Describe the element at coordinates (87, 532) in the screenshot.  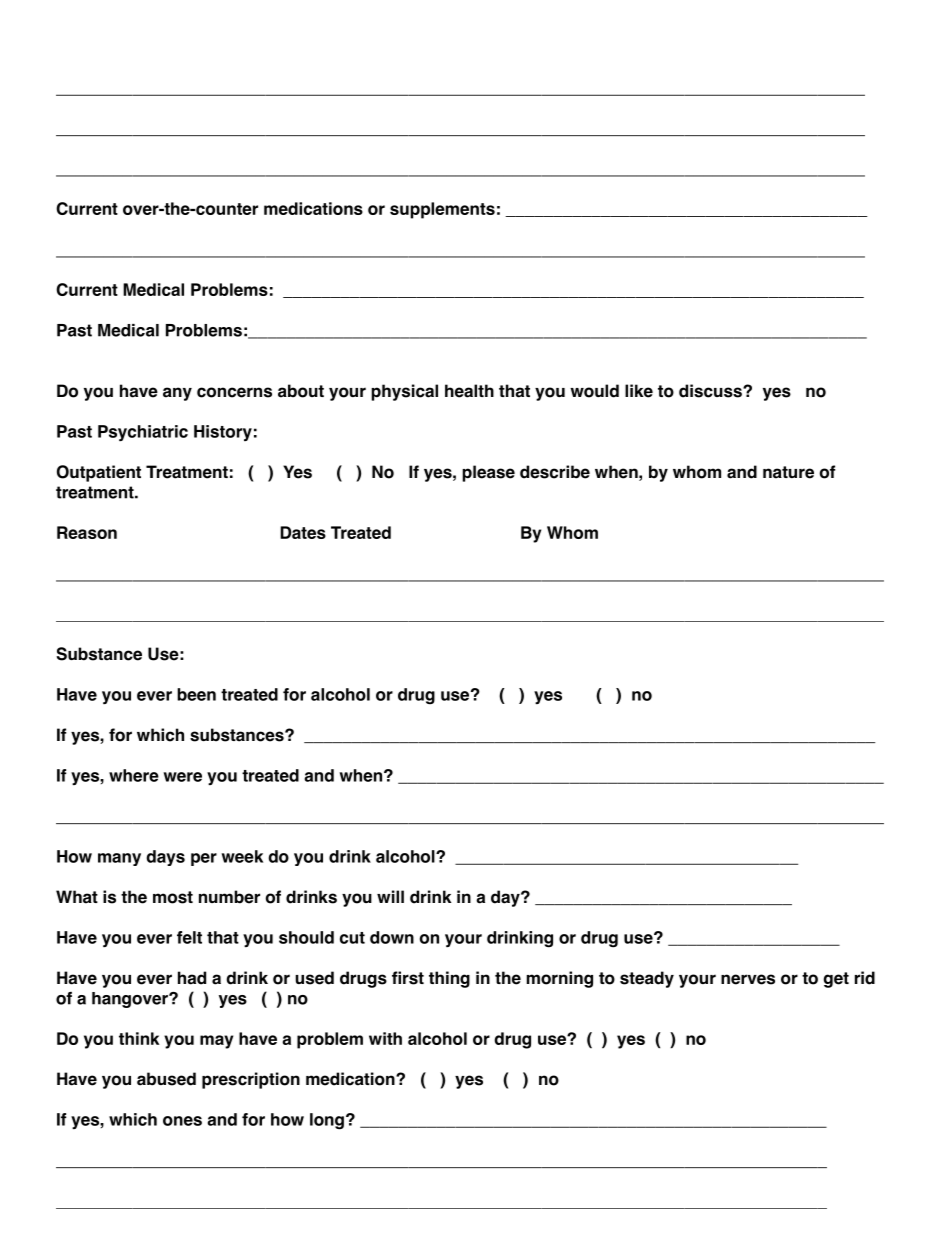
I see `Reason` at that location.
